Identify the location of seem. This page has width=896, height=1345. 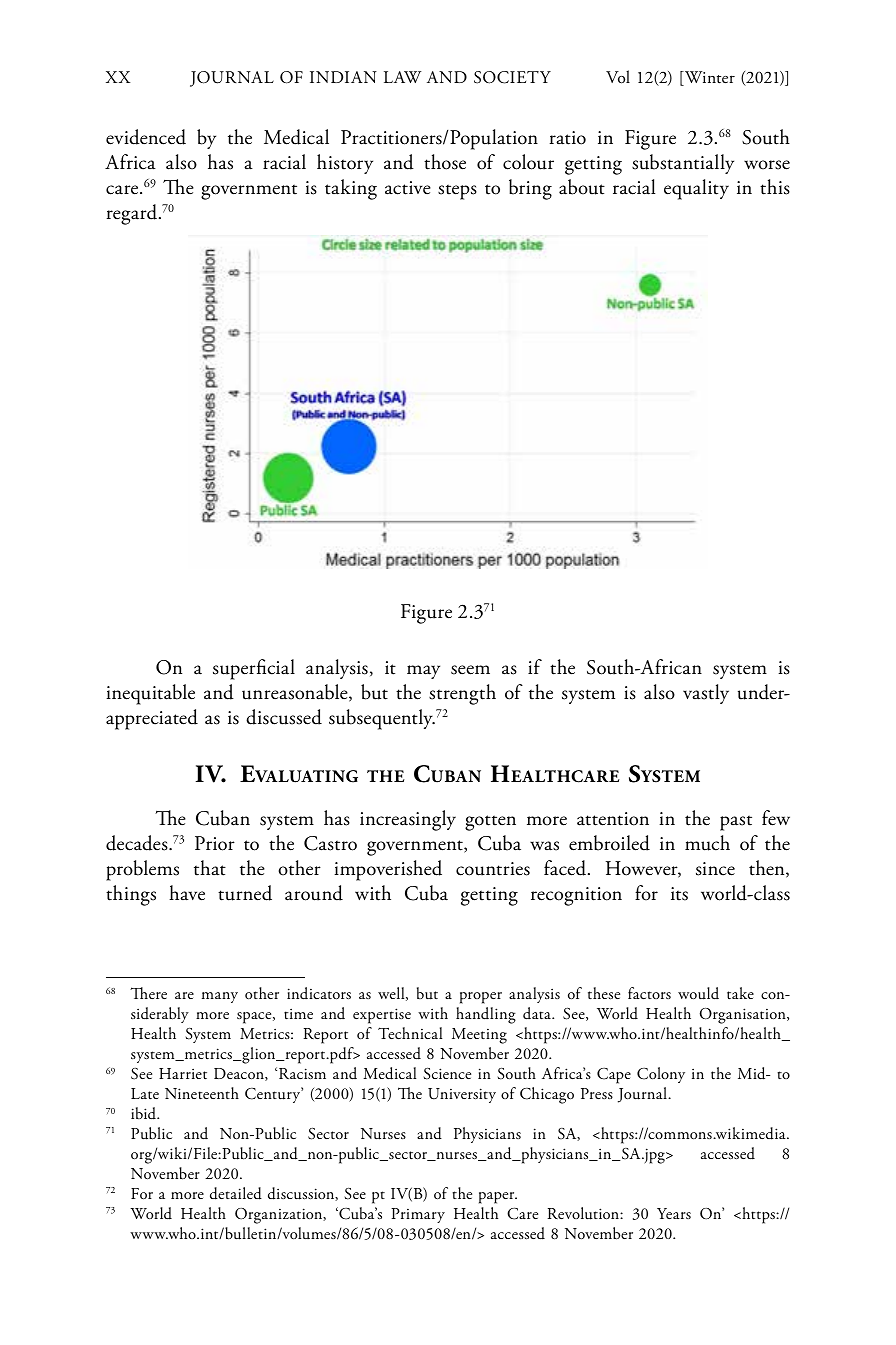
(470, 670).
